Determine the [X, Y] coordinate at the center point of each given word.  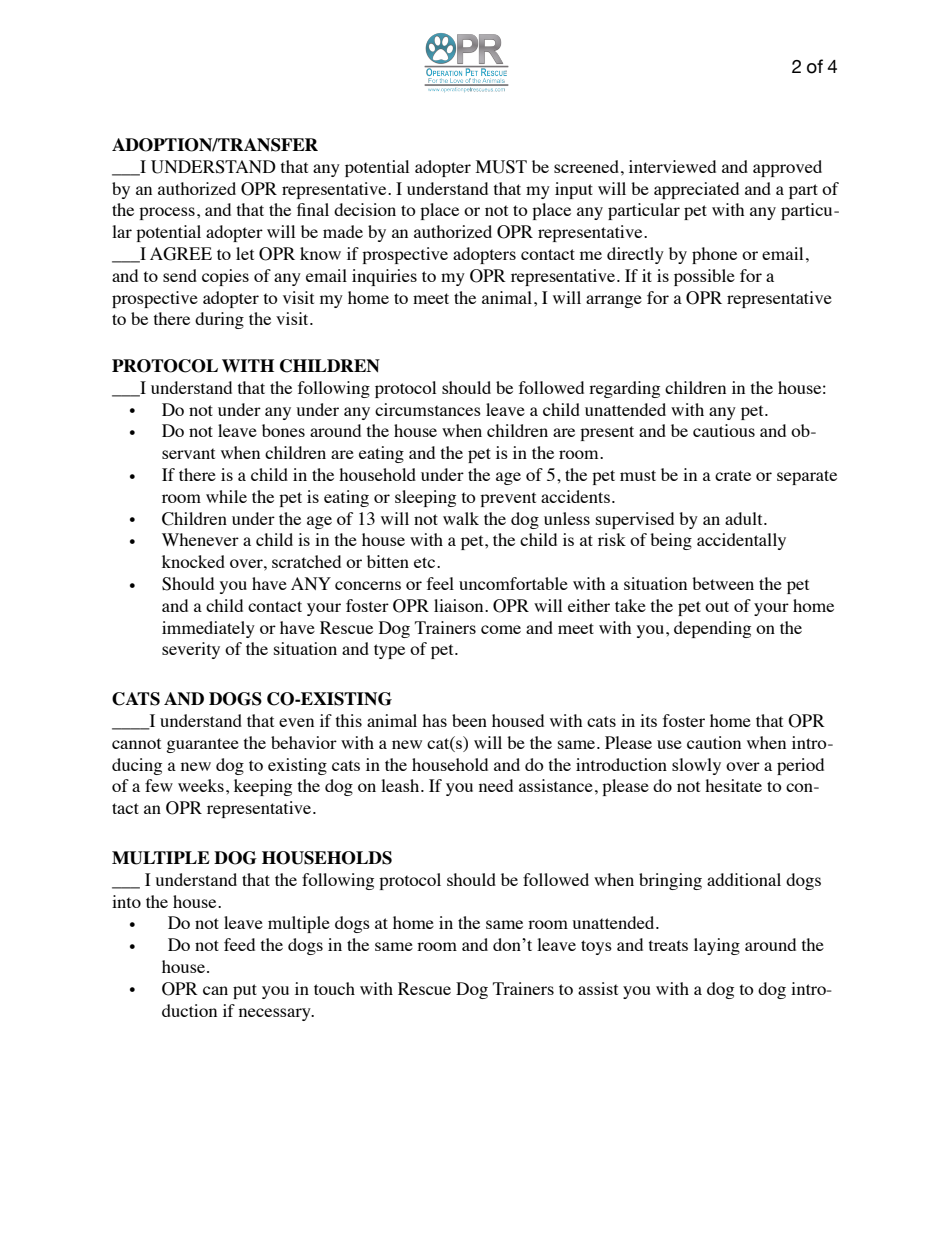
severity [191, 650]
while [226, 496]
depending [712, 629]
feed [239, 944]
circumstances [428, 409]
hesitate [733, 785]
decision [365, 209]
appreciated [696, 190]
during [219, 320]
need [496, 785]
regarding [624, 389]
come [501, 629]
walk [461, 518]
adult [745, 518]
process [167, 213]
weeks [201, 785]
